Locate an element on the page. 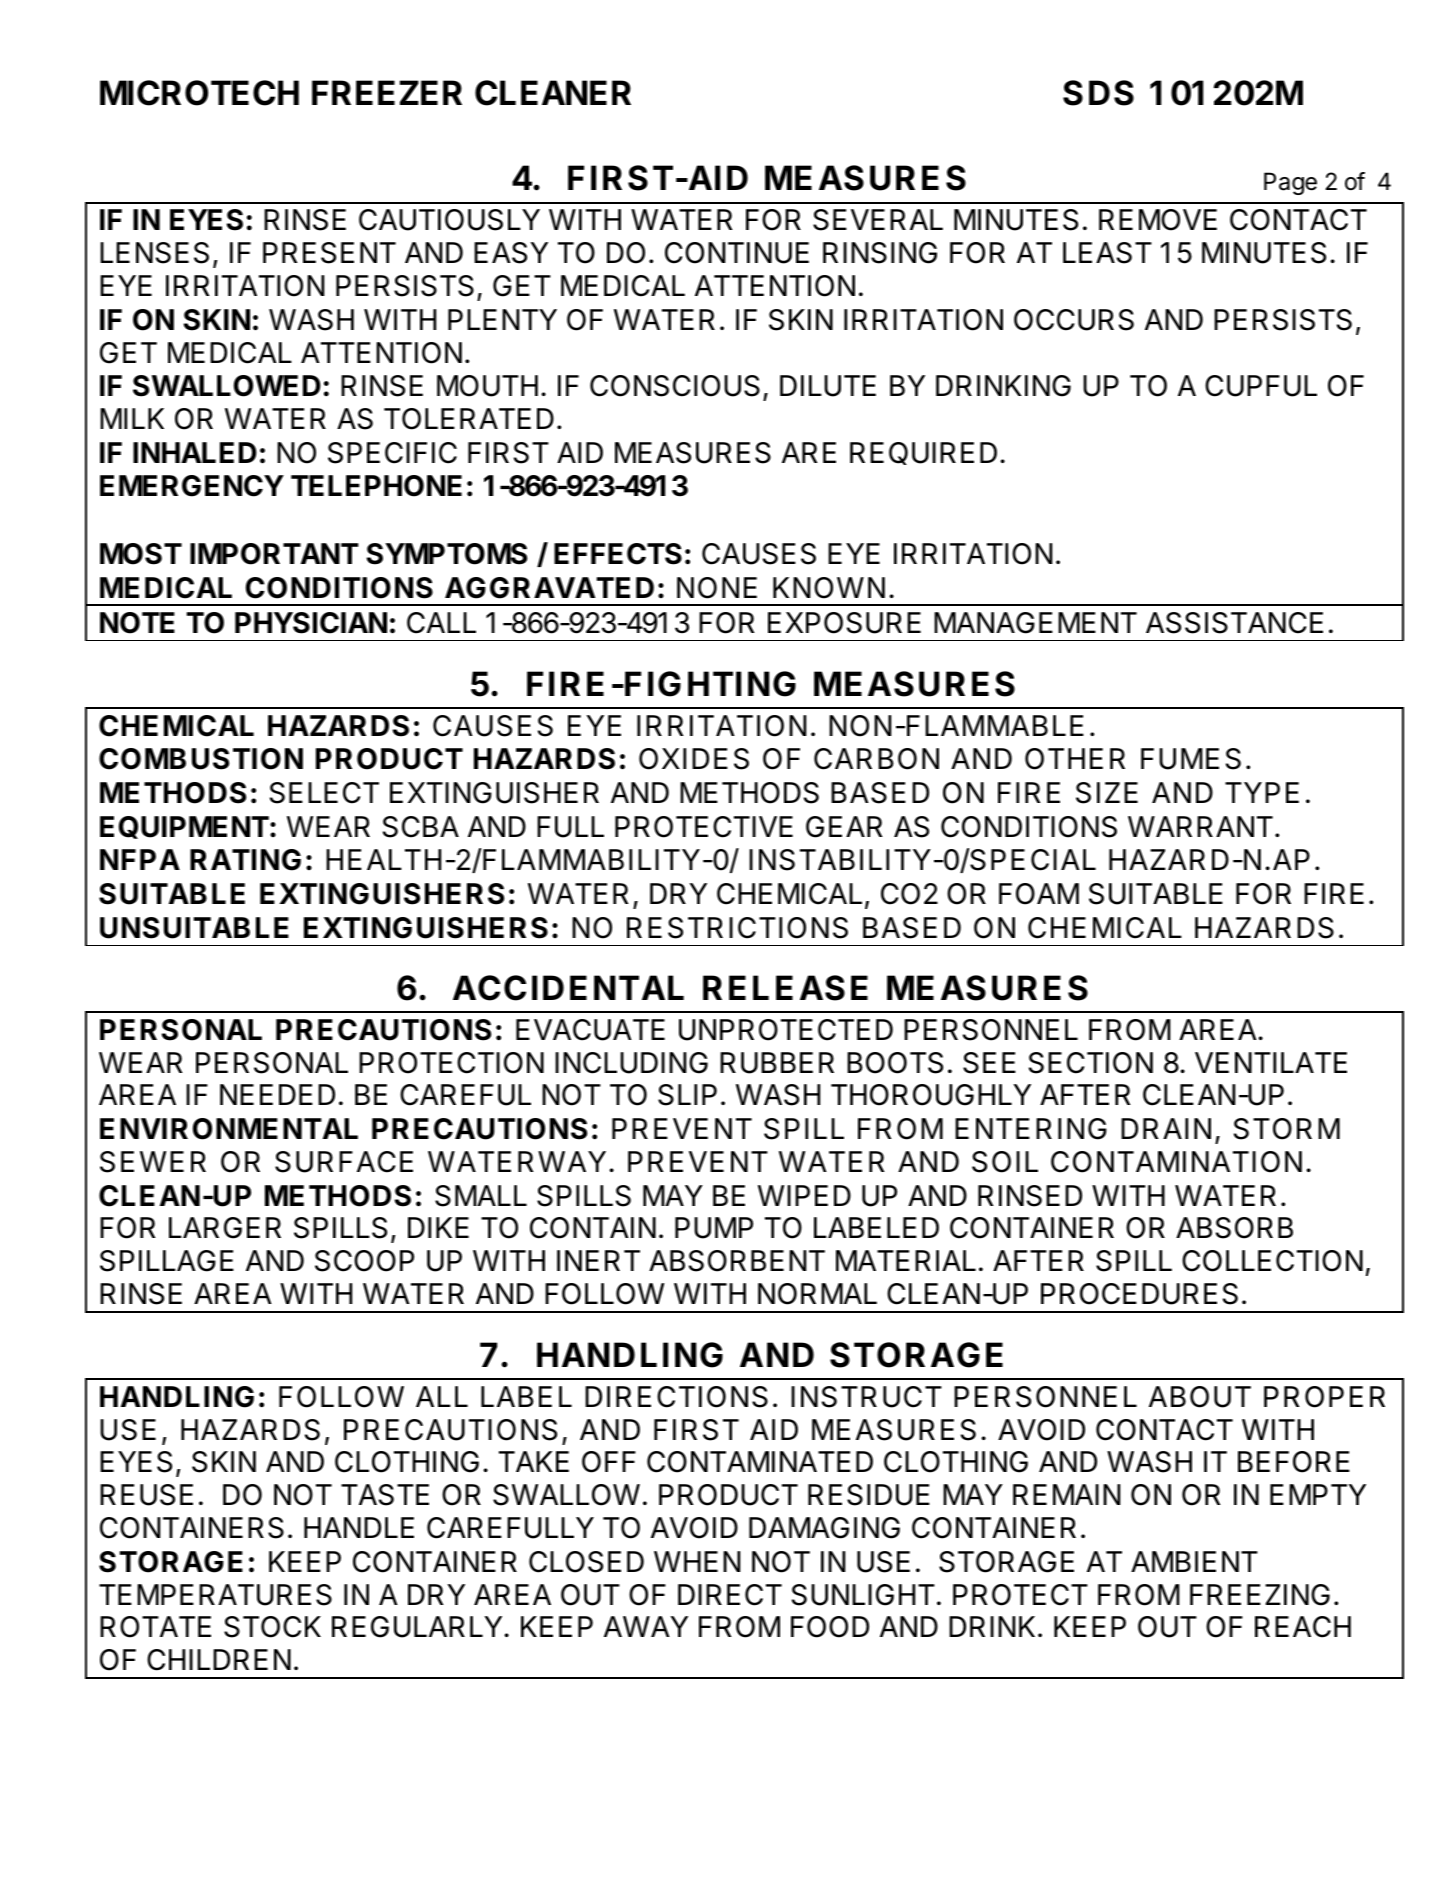 The width and height of the page is (1456, 1884). SDS is located at coordinates (1098, 93).
